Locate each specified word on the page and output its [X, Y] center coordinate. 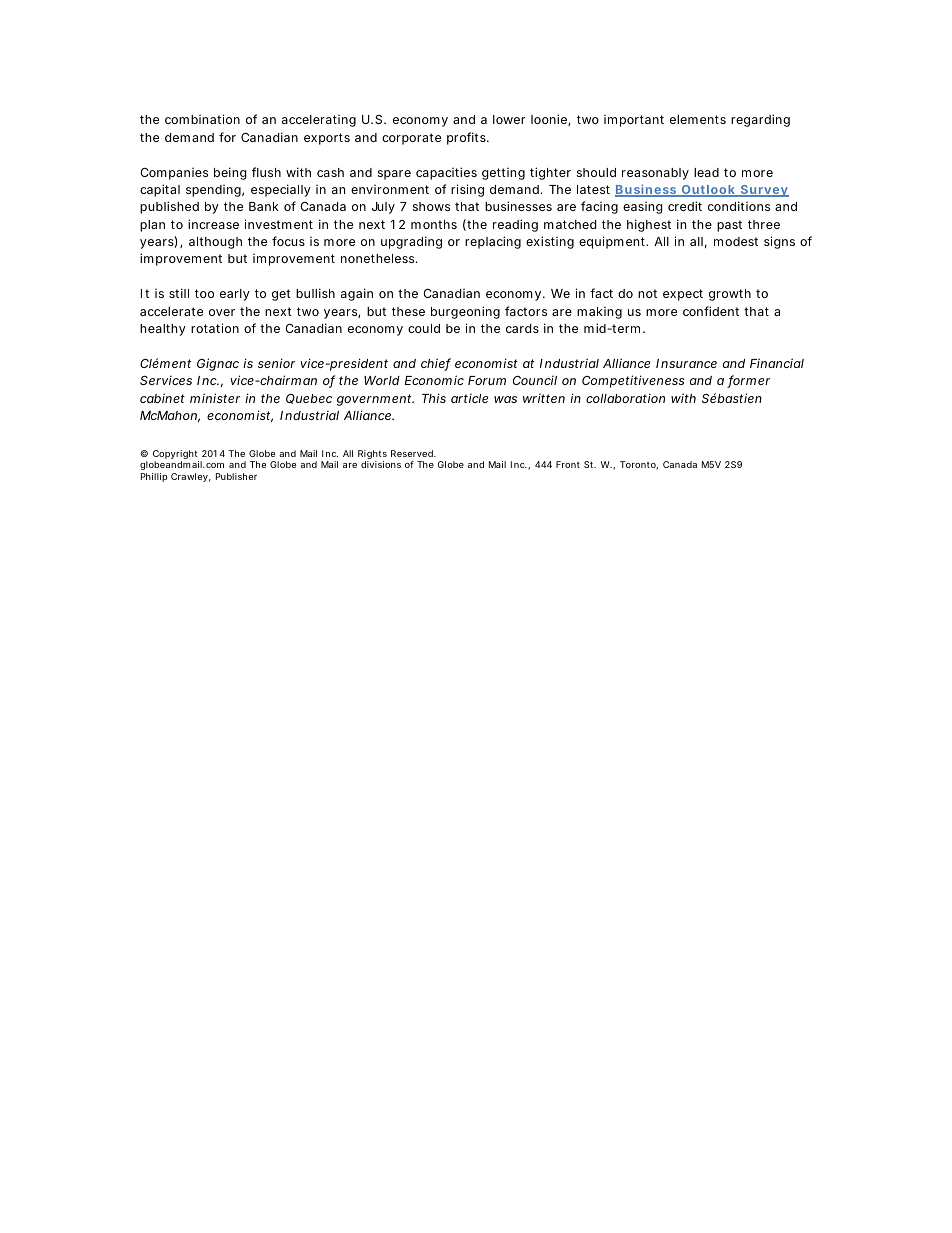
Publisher [236, 476]
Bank [264, 206]
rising [467, 190]
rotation [215, 328]
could [424, 328]
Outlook [708, 191]
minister [215, 398]
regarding [760, 120]
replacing [493, 242]
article [469, 398]
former [748, 381]
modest [736, 241]
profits [467, 138]
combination [202, 119]
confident [711, 311]
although [215, 243]
